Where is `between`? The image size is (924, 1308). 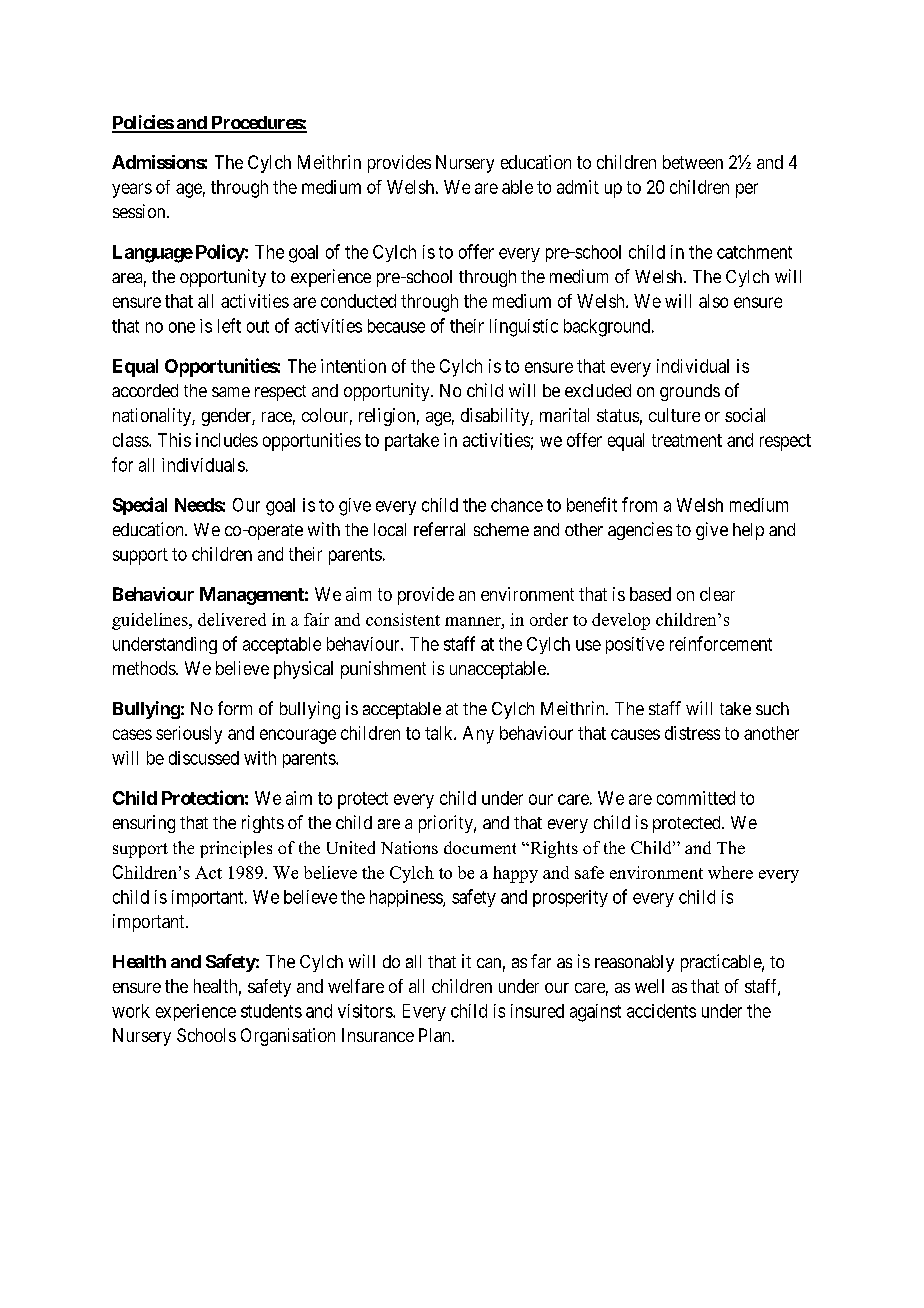
between is located at coordinates (693, 162).
